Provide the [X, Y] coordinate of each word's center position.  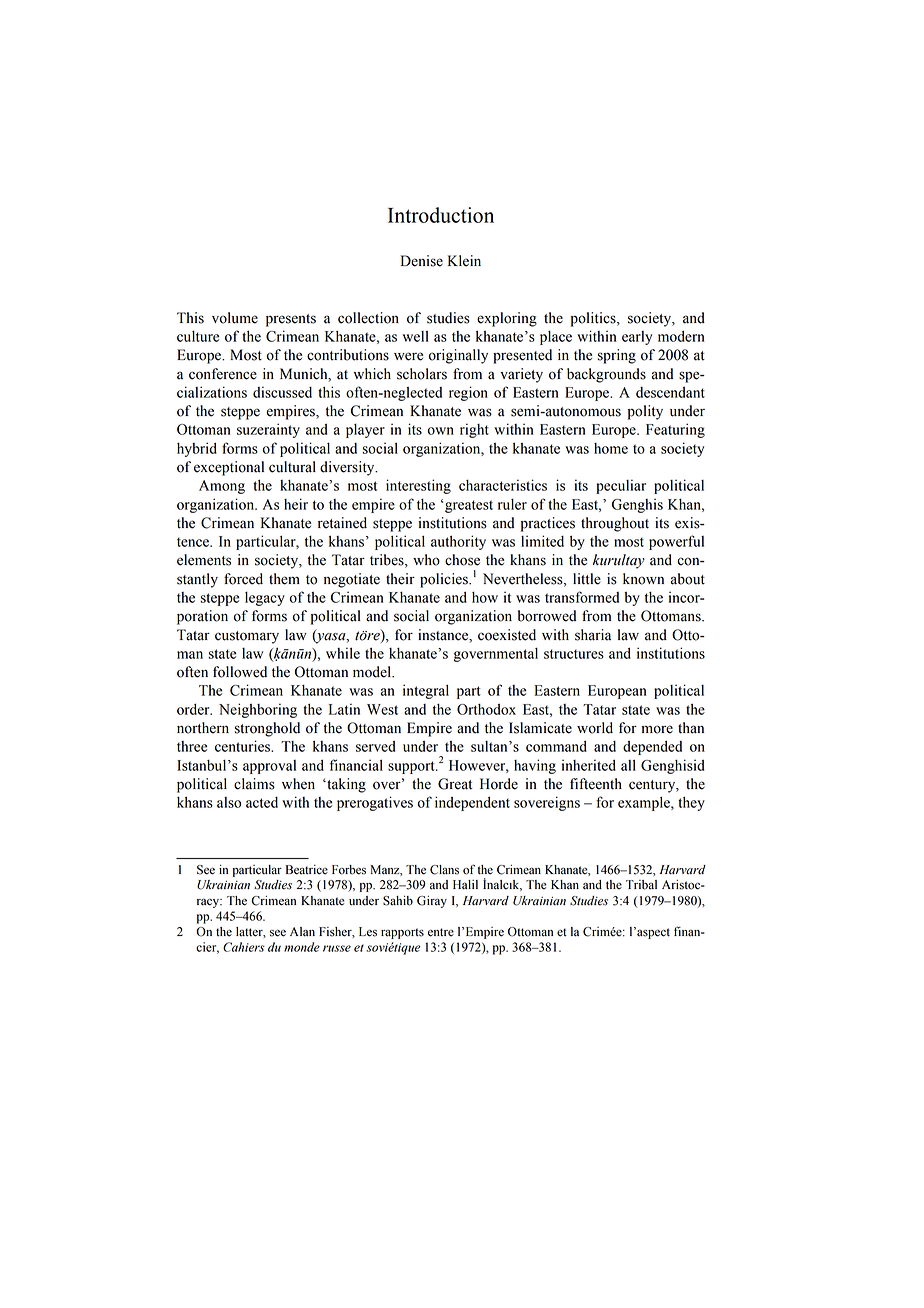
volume [235, 318]
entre [441, 932]
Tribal [641, 885]
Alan [302, 932]
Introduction [441, 215]
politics [594, 319]
